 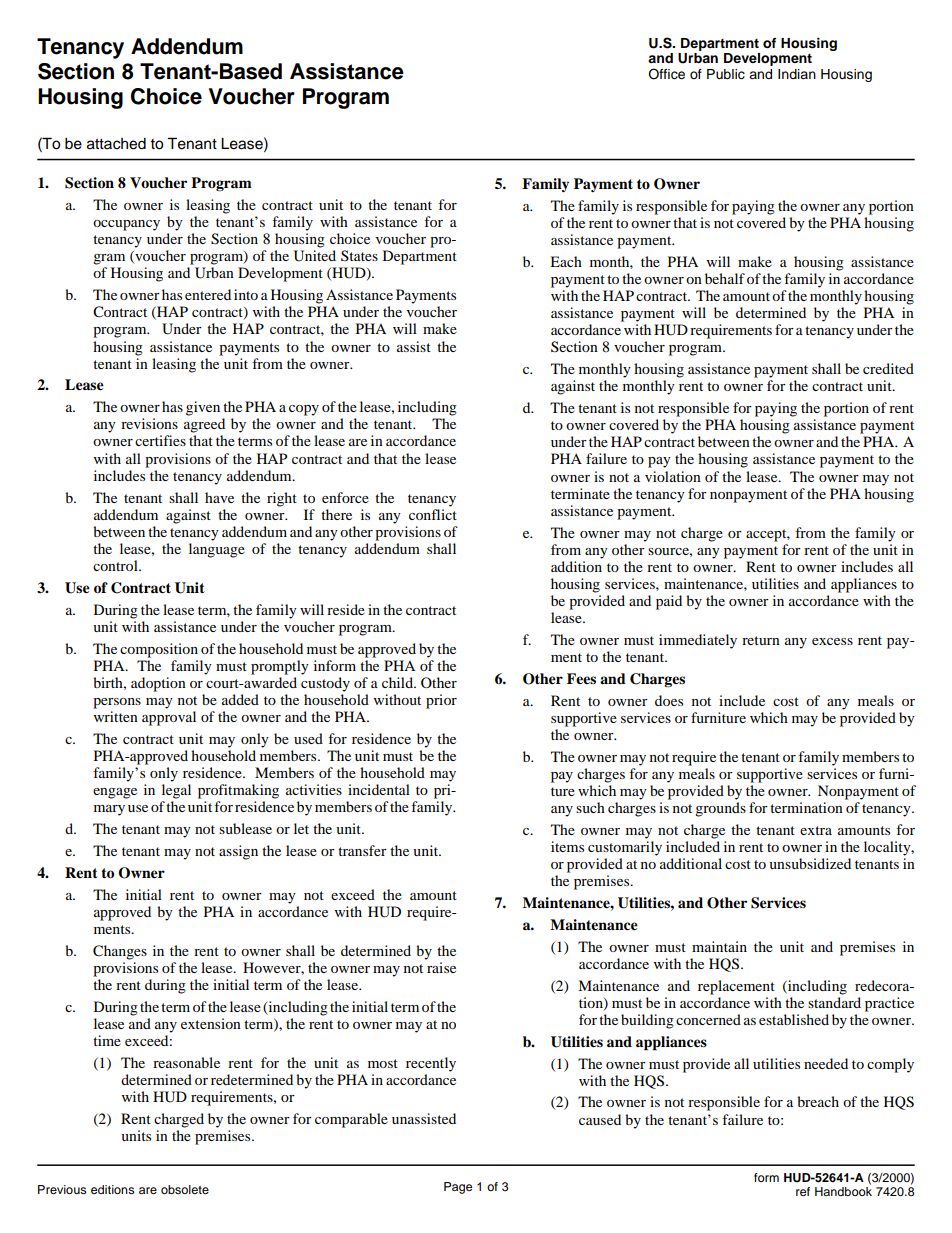 What do you see at coordinates (458, 1188) in the page?
I see `Page` at bounding box center [458, 1188].
